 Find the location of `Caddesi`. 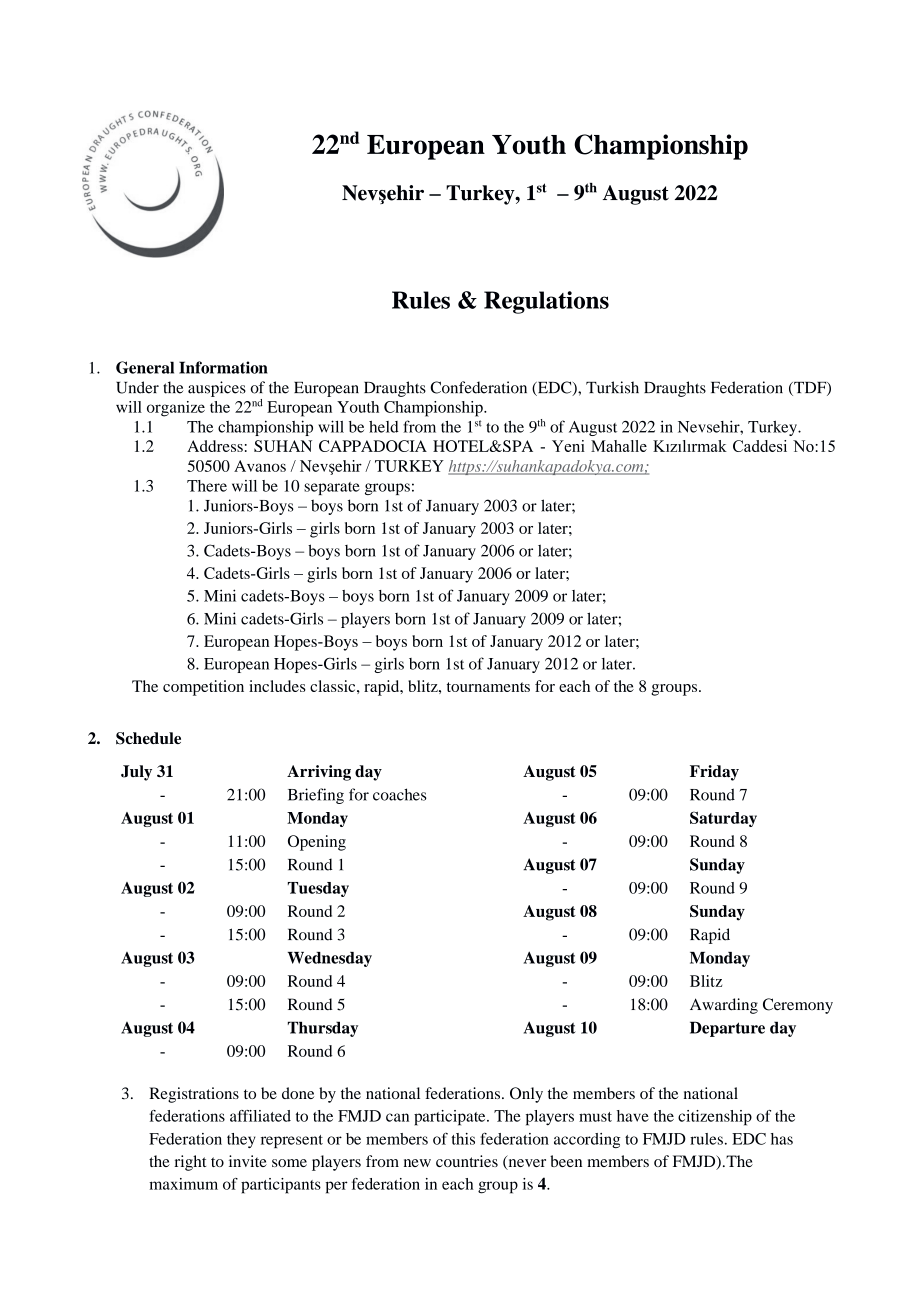

Caddesi is located at coordinates (760, 446).
